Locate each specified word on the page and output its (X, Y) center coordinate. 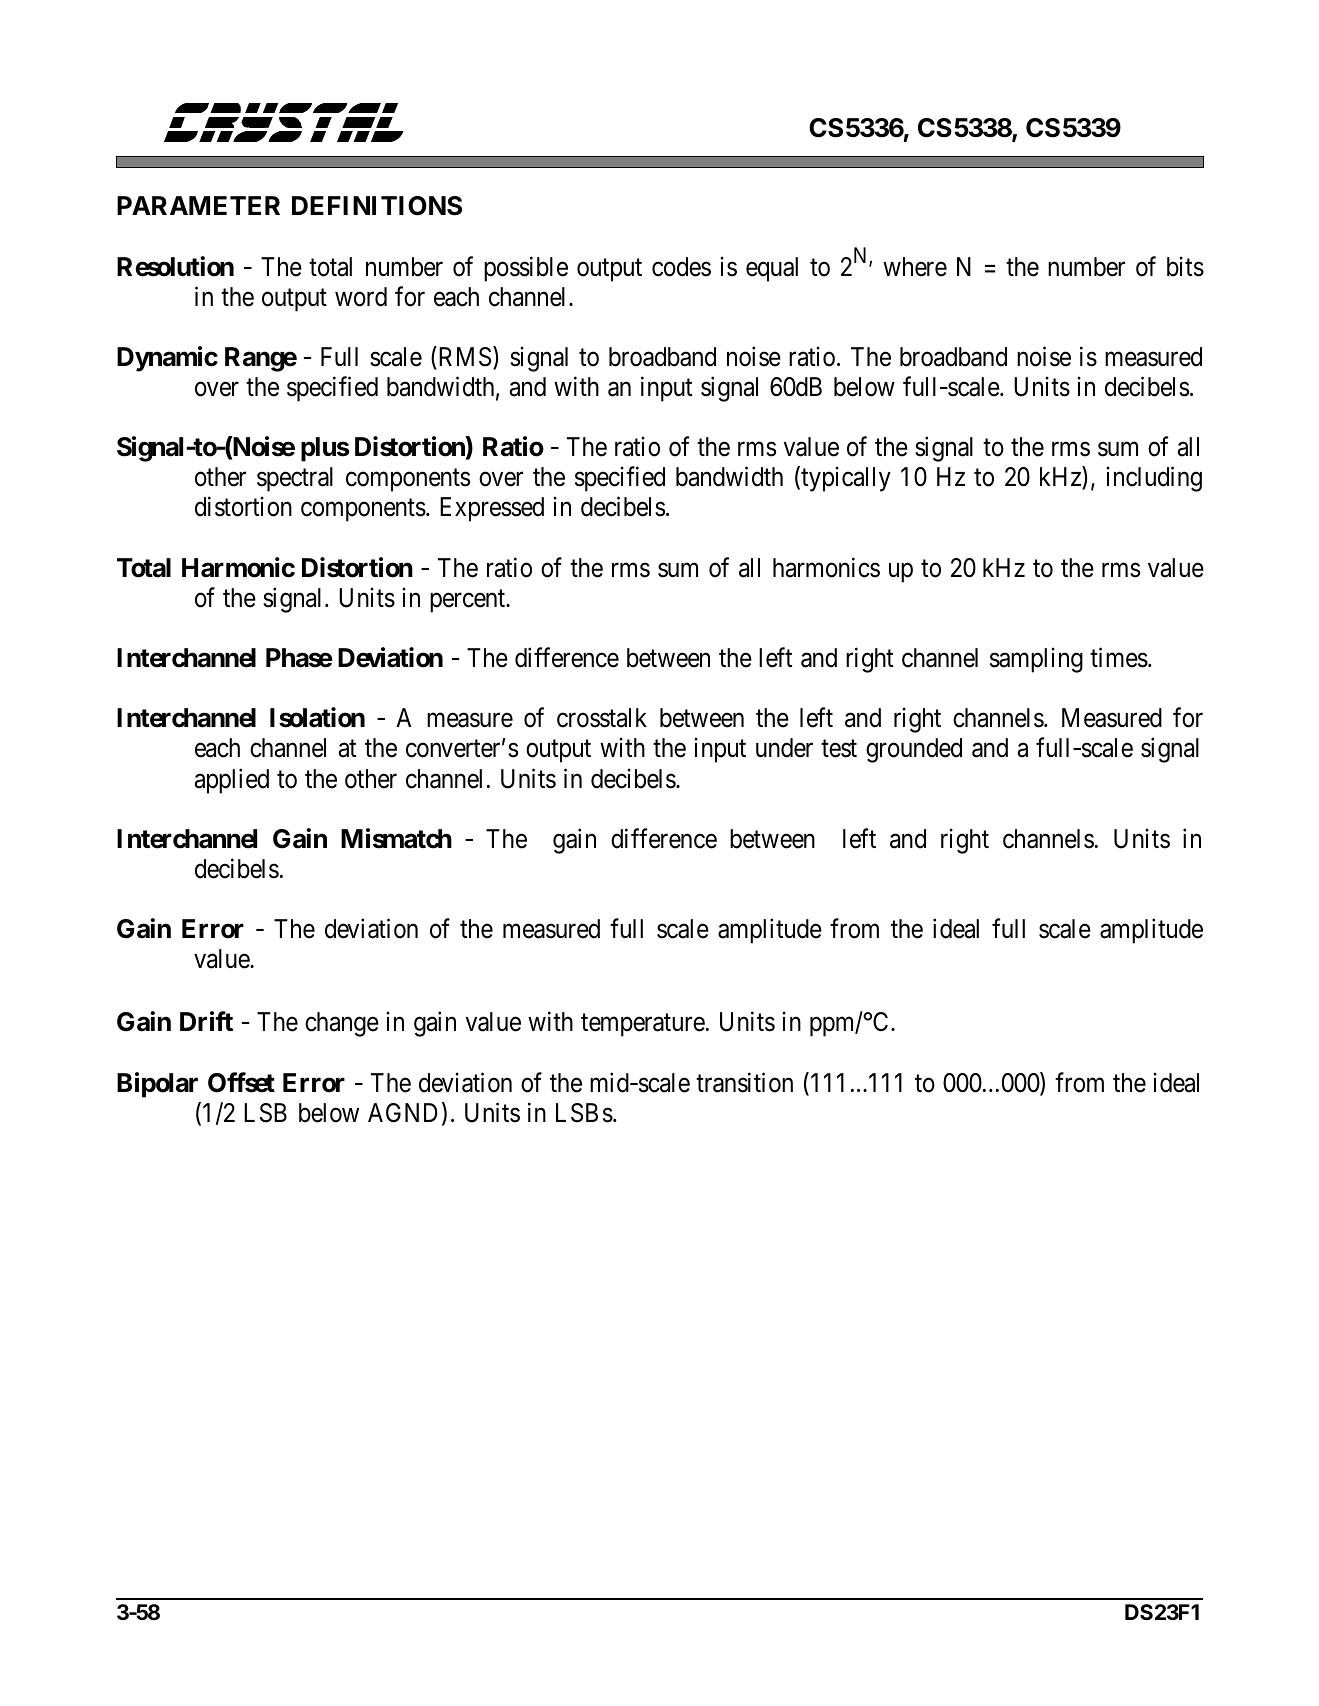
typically (845, 479)
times (1119, 658)
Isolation (317, 718)
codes (681, 267)
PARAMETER (198, 205)
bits (1185, 266)
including (1154, 479)
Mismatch (396, 838)
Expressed (492, 509)
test (839, 749)
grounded (914, 750)
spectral (295, 479)
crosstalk (602, 718)
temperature (643, 1025)
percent (468, 601)
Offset (241, 1082)
